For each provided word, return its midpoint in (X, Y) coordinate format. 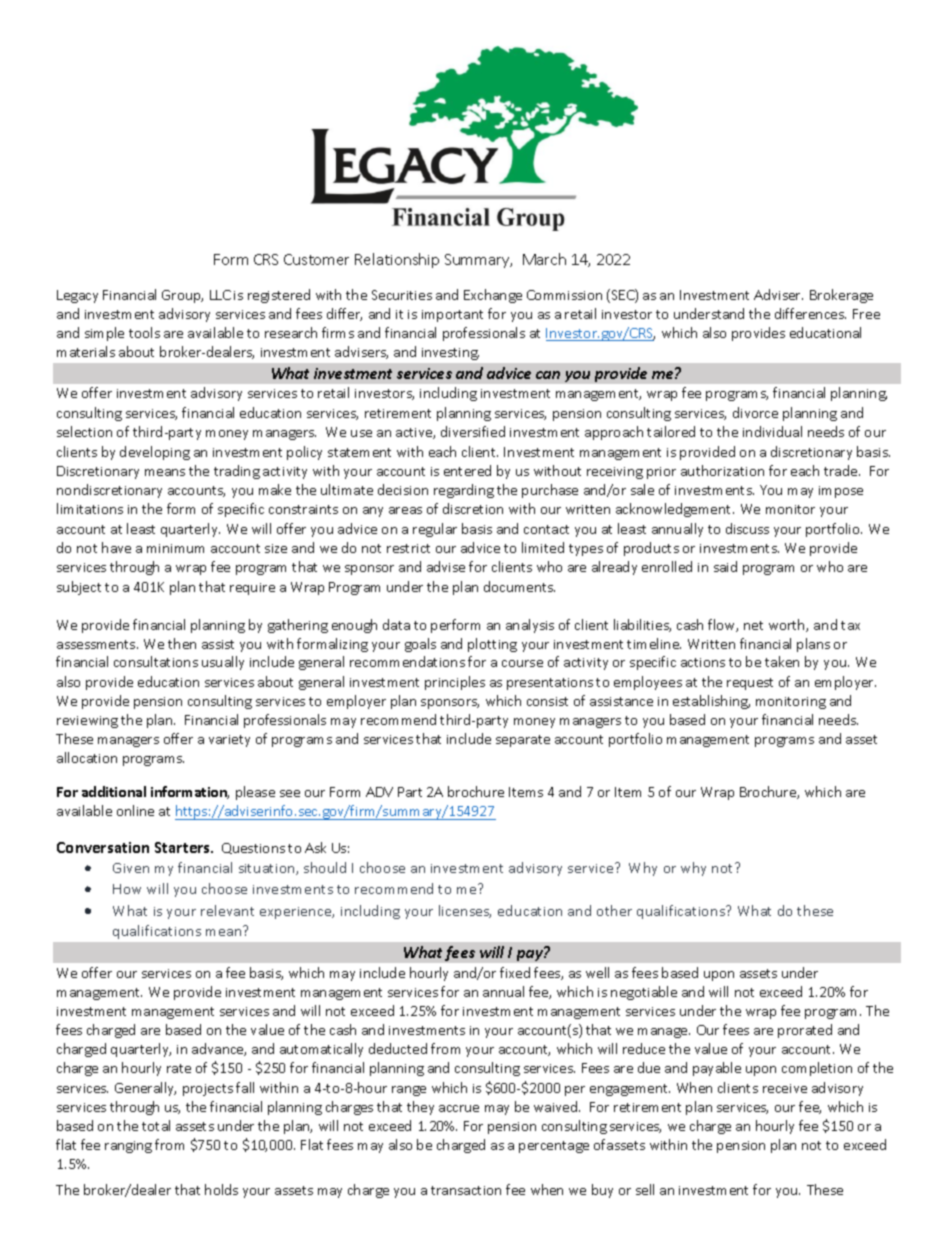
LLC (220, 295)
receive (785, 1088)
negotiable (644, 993)
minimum (175, 548)
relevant (227, 910)
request (750, 684)
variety (229, 741)
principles (455, 683)
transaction (466, 1190)
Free (866, 314)
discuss (747, 528)
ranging (128, 1147)
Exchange (493, 296)
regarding (464, 491)
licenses (465, 911)
